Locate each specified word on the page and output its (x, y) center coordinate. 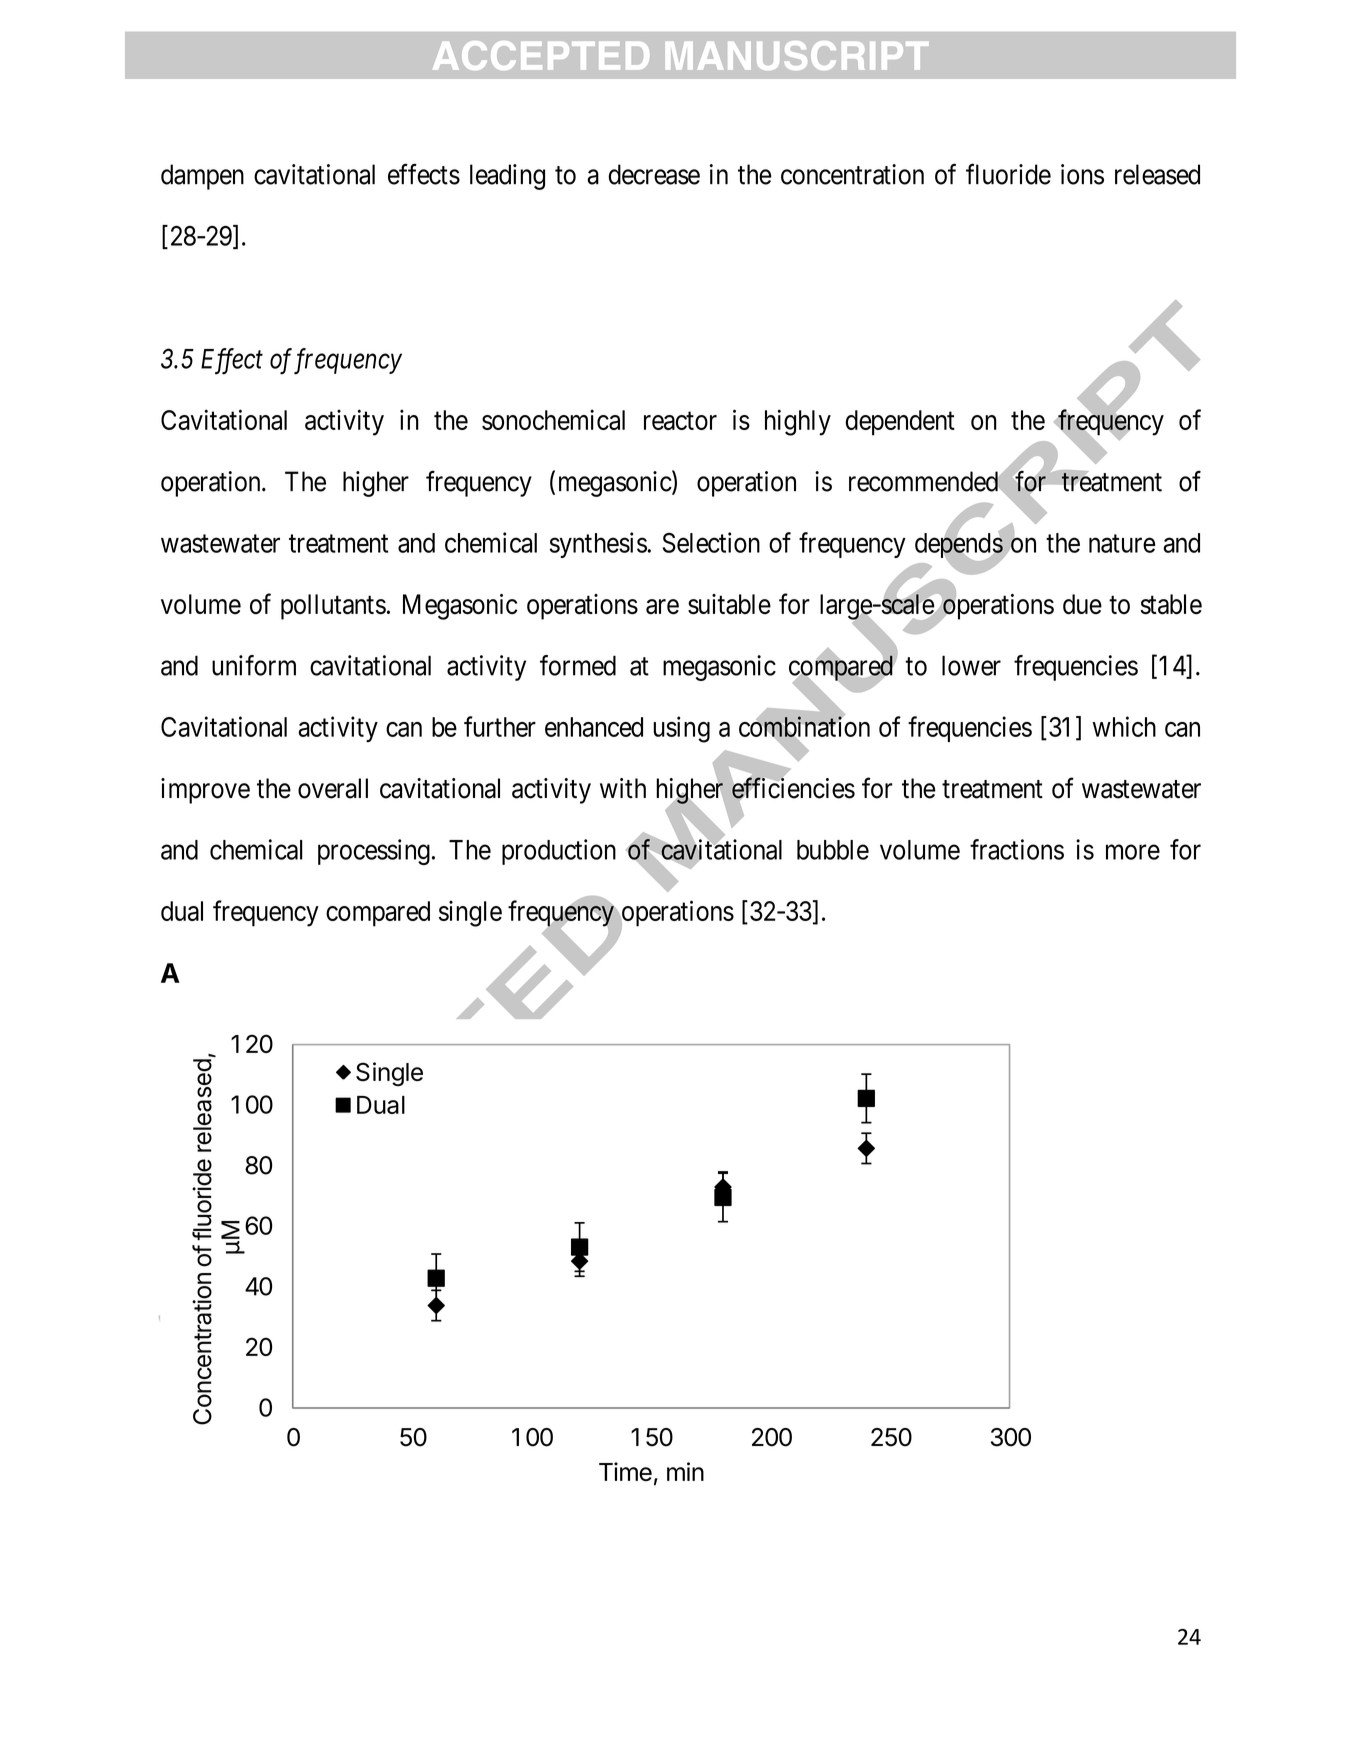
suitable (729, 604)
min (685, 1471)
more (1133, 852)
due (1082, 604)
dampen (202, 177)
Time (625, 1471)
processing (374, 852)
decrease (654, 174)
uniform (254, 665)
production (559, 852)
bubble (833, 850)
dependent (900, 423)
